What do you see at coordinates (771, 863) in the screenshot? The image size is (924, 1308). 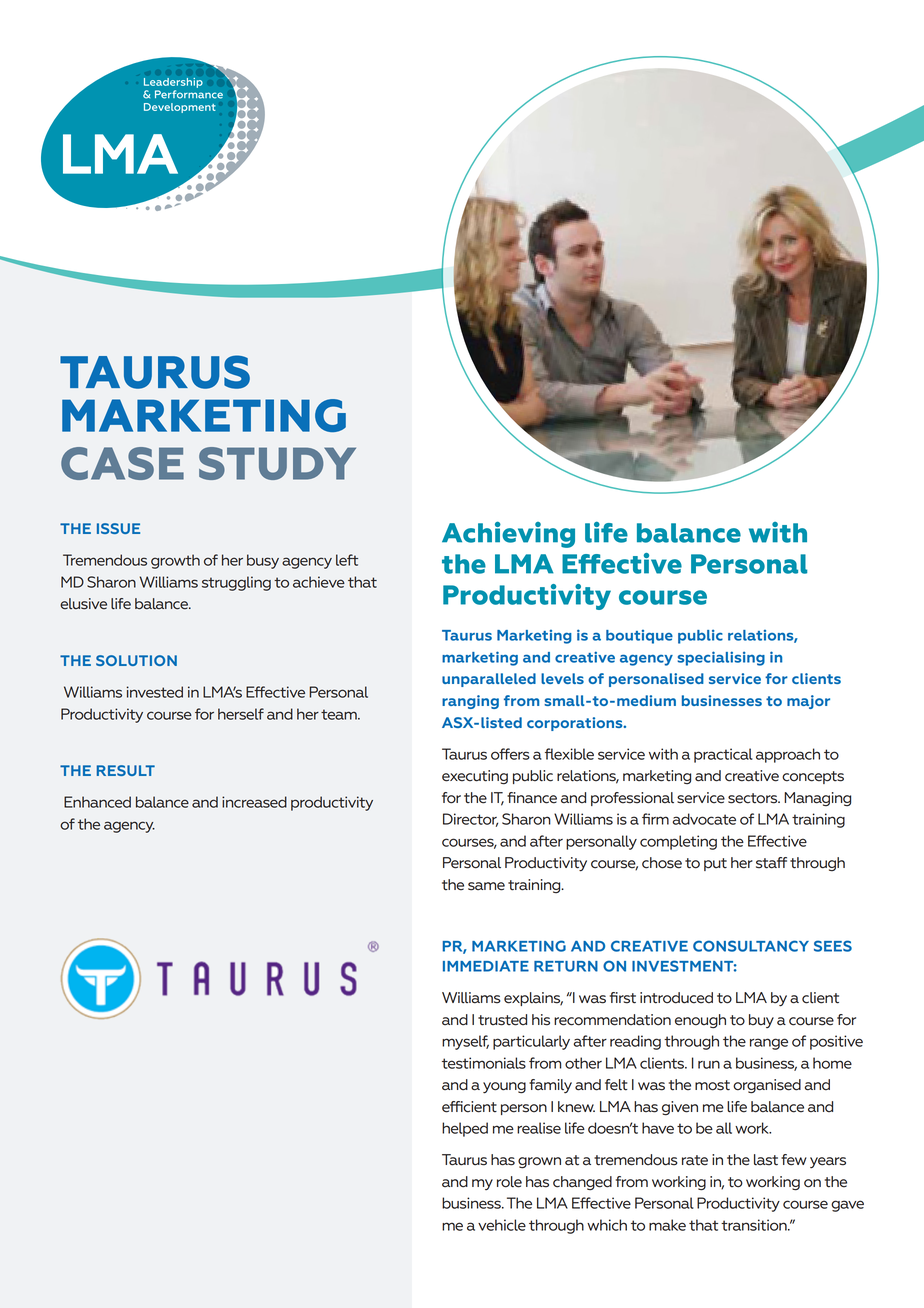 I see `staff` at bounding box center [771, 863].
